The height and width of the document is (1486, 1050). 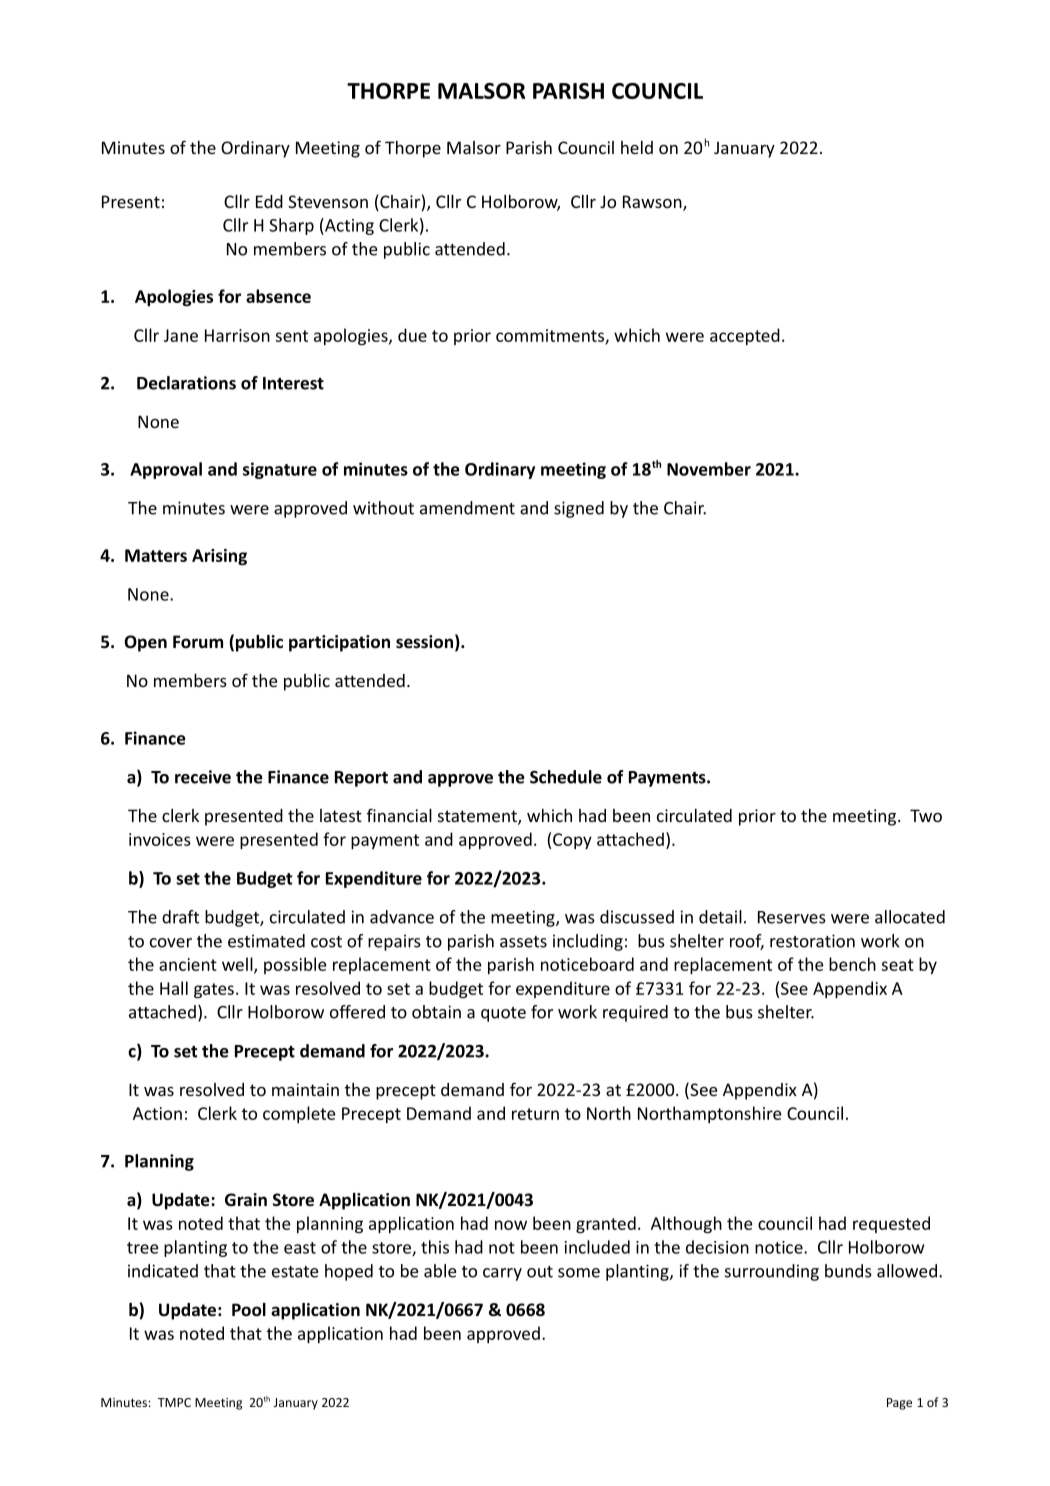 I want to click on well, so click(x=238, y=965).
